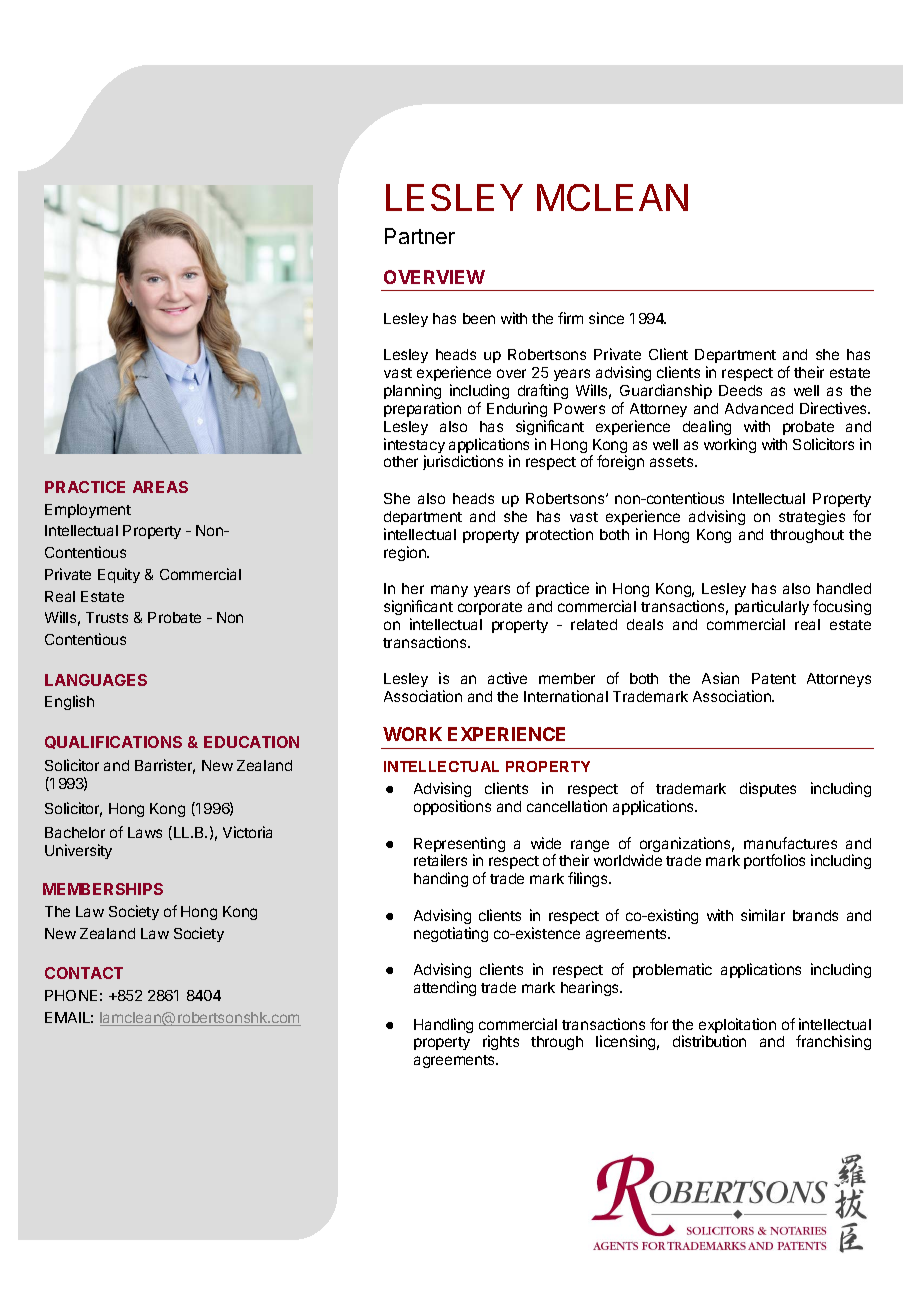 The width and height of the document is (924, 1308). I want to click on disputes, so click(768, 789).
